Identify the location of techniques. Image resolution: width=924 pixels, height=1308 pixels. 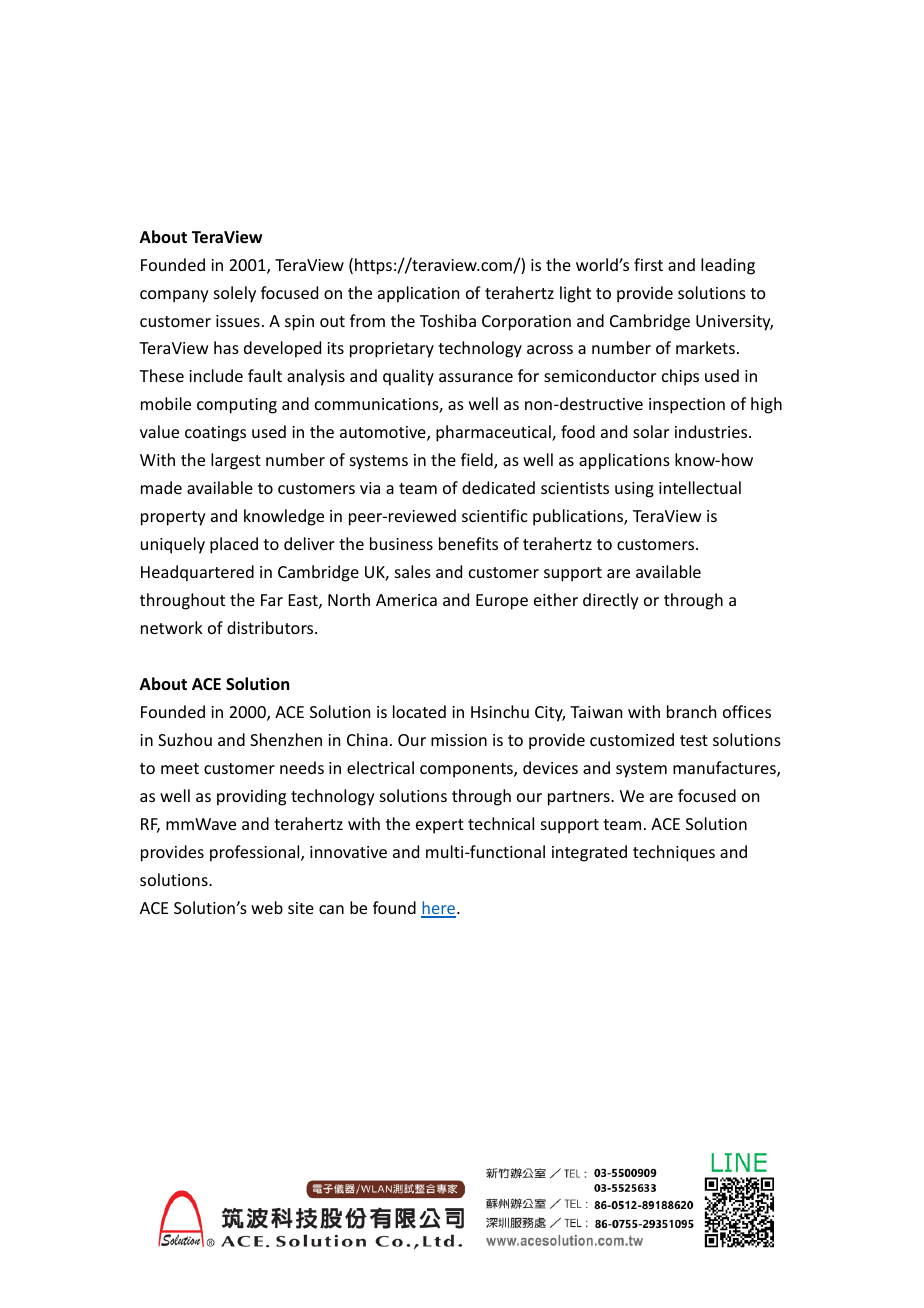
(674, 853).
